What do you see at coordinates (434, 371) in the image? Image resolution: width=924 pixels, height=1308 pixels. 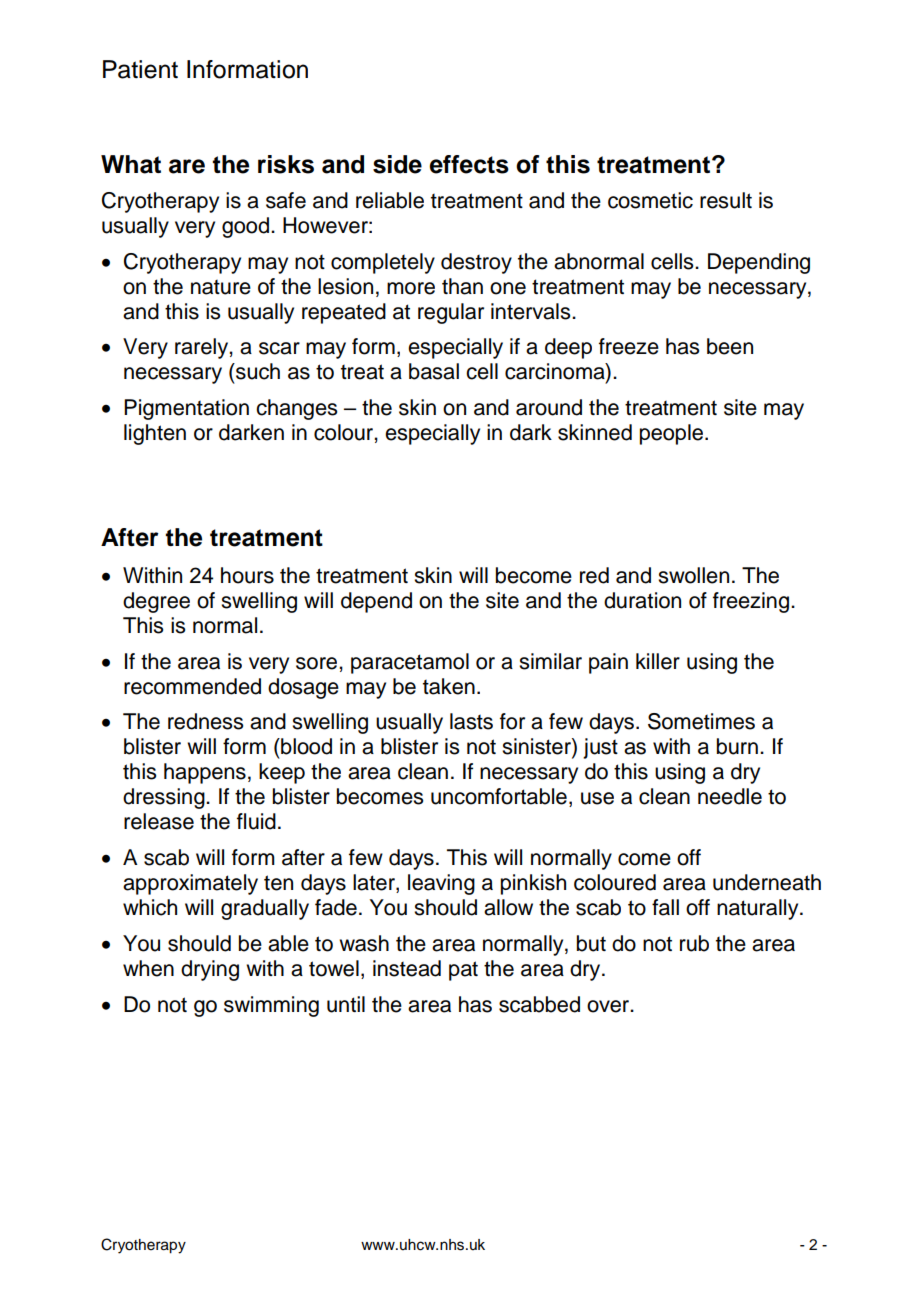 I see `basal` at bounding box center [434, 371].
